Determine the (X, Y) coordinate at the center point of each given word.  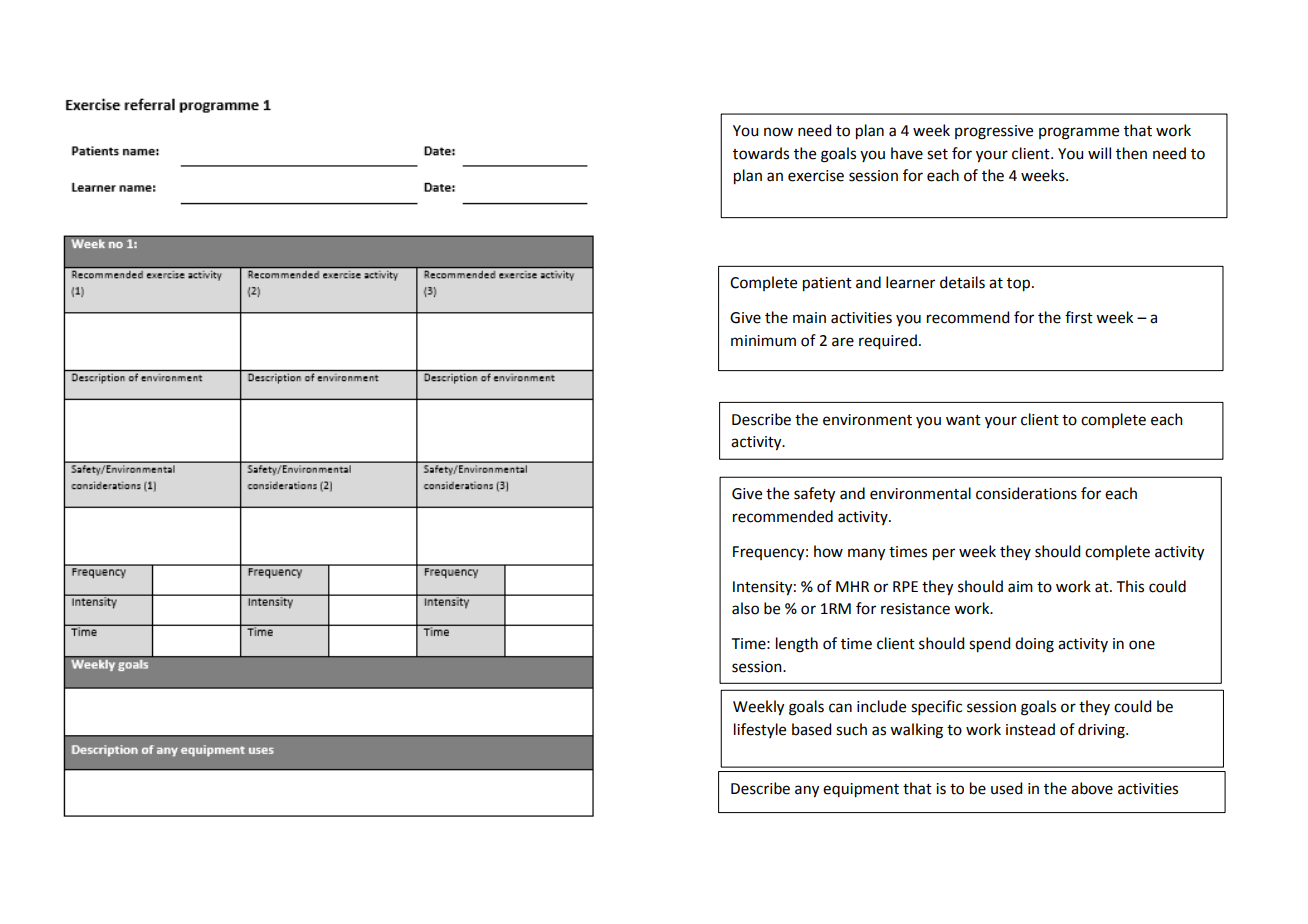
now (778, 132)
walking (916, 731)
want (963, 420)
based (811, 729)
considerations (1026, 493)
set (937, 154)
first (1079, 317)
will (1099, 153)
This (1130, 586)
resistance (915, 609)
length (797, 645)
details (962, 282)
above (1092, 788)
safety (814, 495)
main (809, 318)
